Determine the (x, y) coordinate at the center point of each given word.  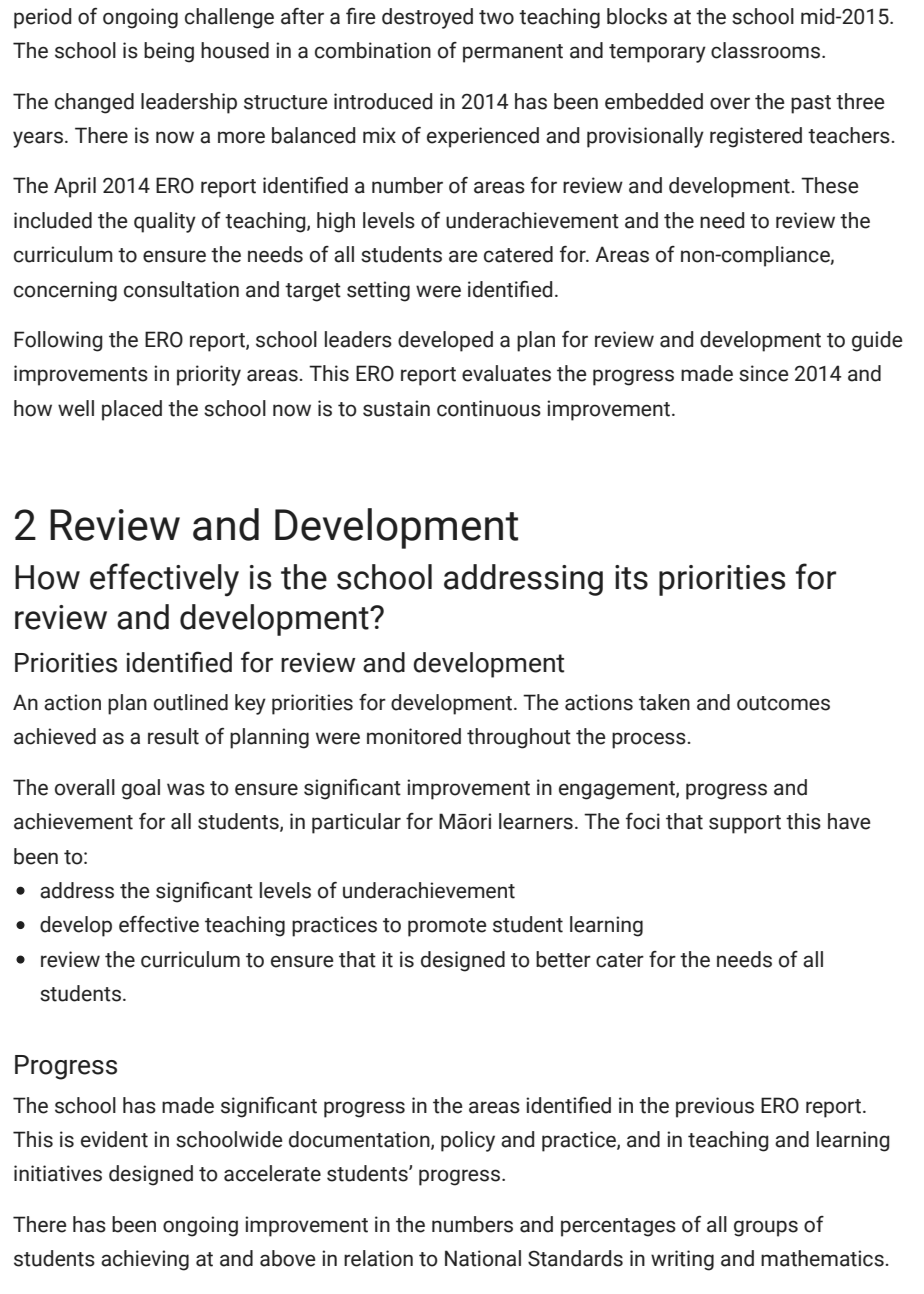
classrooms (767, 50)
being (169, 52)
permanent (513, 53)
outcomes (783, 703)
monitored (414, 736)
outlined (191, 702)
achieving (145, 1260)
